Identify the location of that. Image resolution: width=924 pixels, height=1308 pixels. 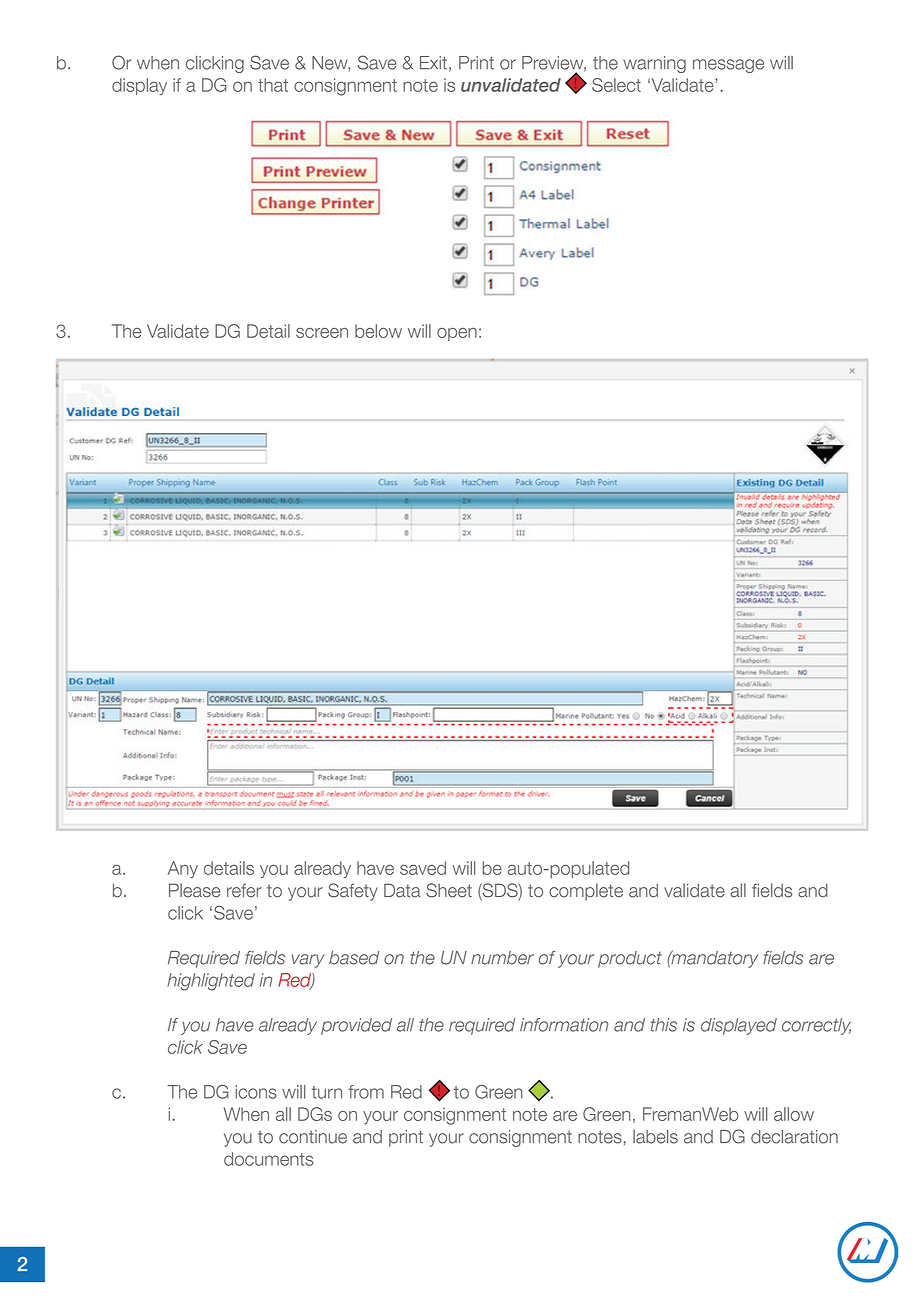
(273, 85).
